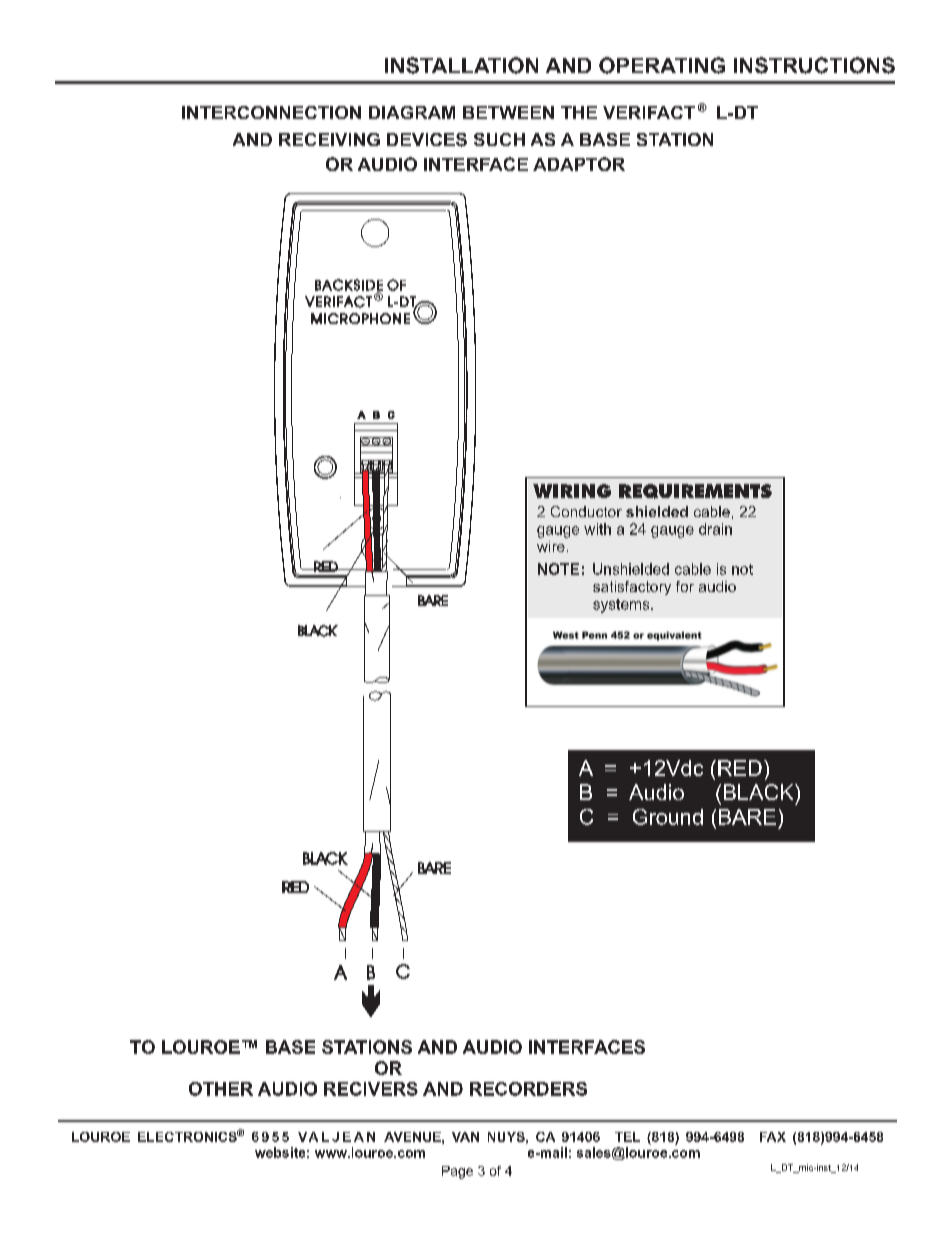 The image size is (952, 1233). Describe the element at coordinates (271, 112) in the image. I see `INTERCONNECTION` at that location.
